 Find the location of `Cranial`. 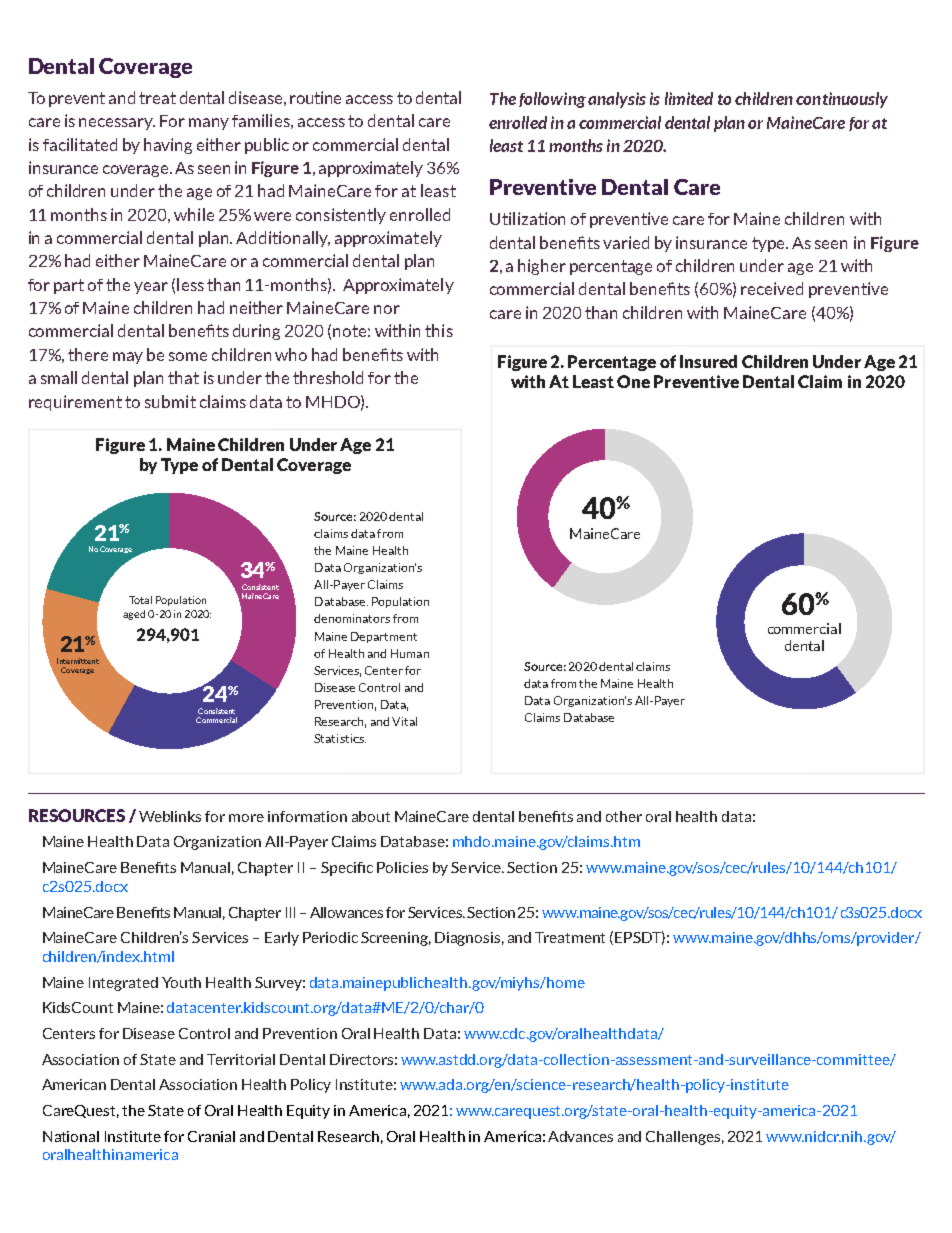

Cranial is located at coordinates (211, 1136).
